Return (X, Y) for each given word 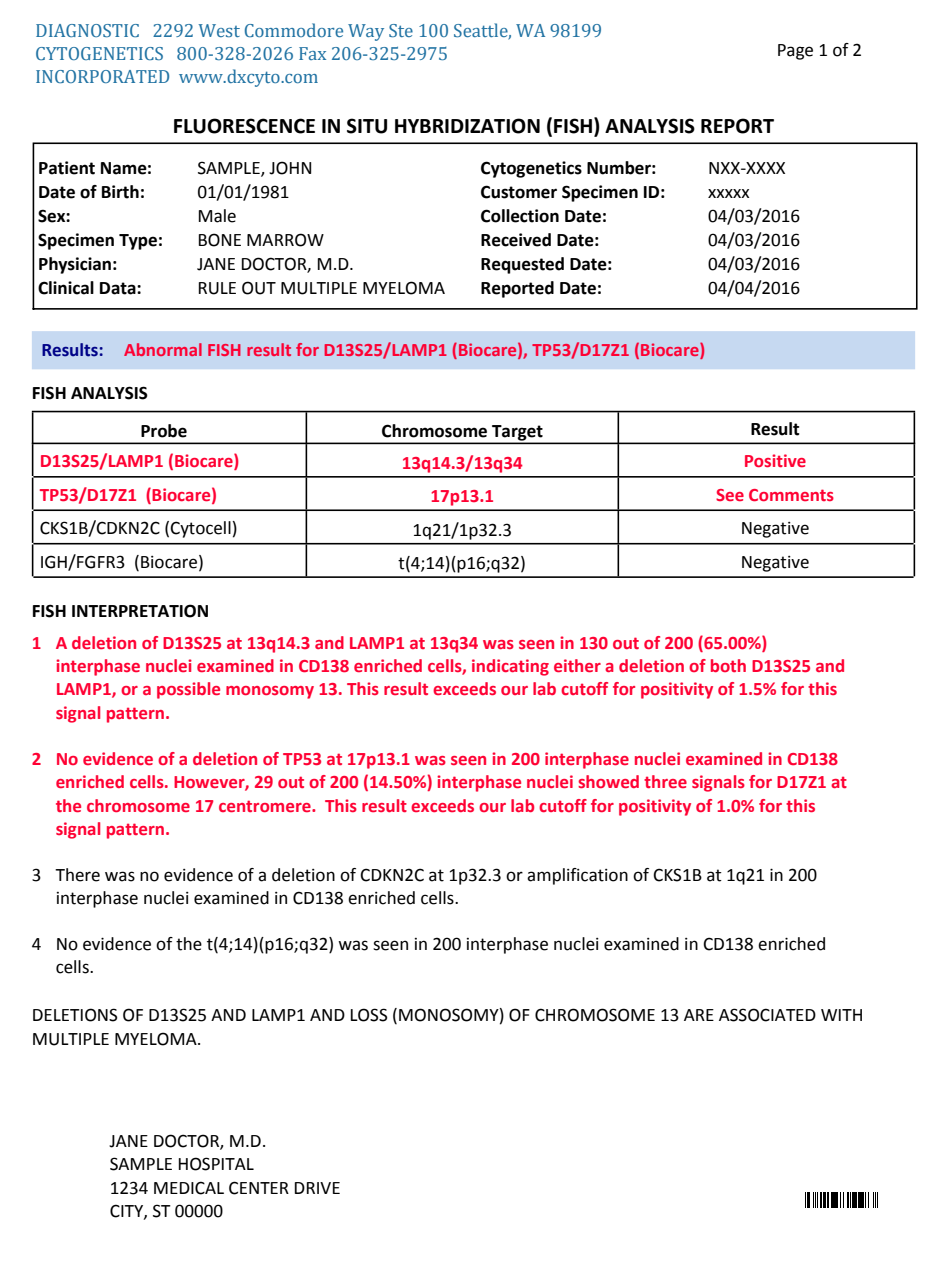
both (728, 665)
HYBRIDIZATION (467, 126)
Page (795, 52)
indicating (510, 667)
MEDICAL (189, 1188)
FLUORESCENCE (244, 126)
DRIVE (317, 1188)
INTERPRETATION (140, 611)
